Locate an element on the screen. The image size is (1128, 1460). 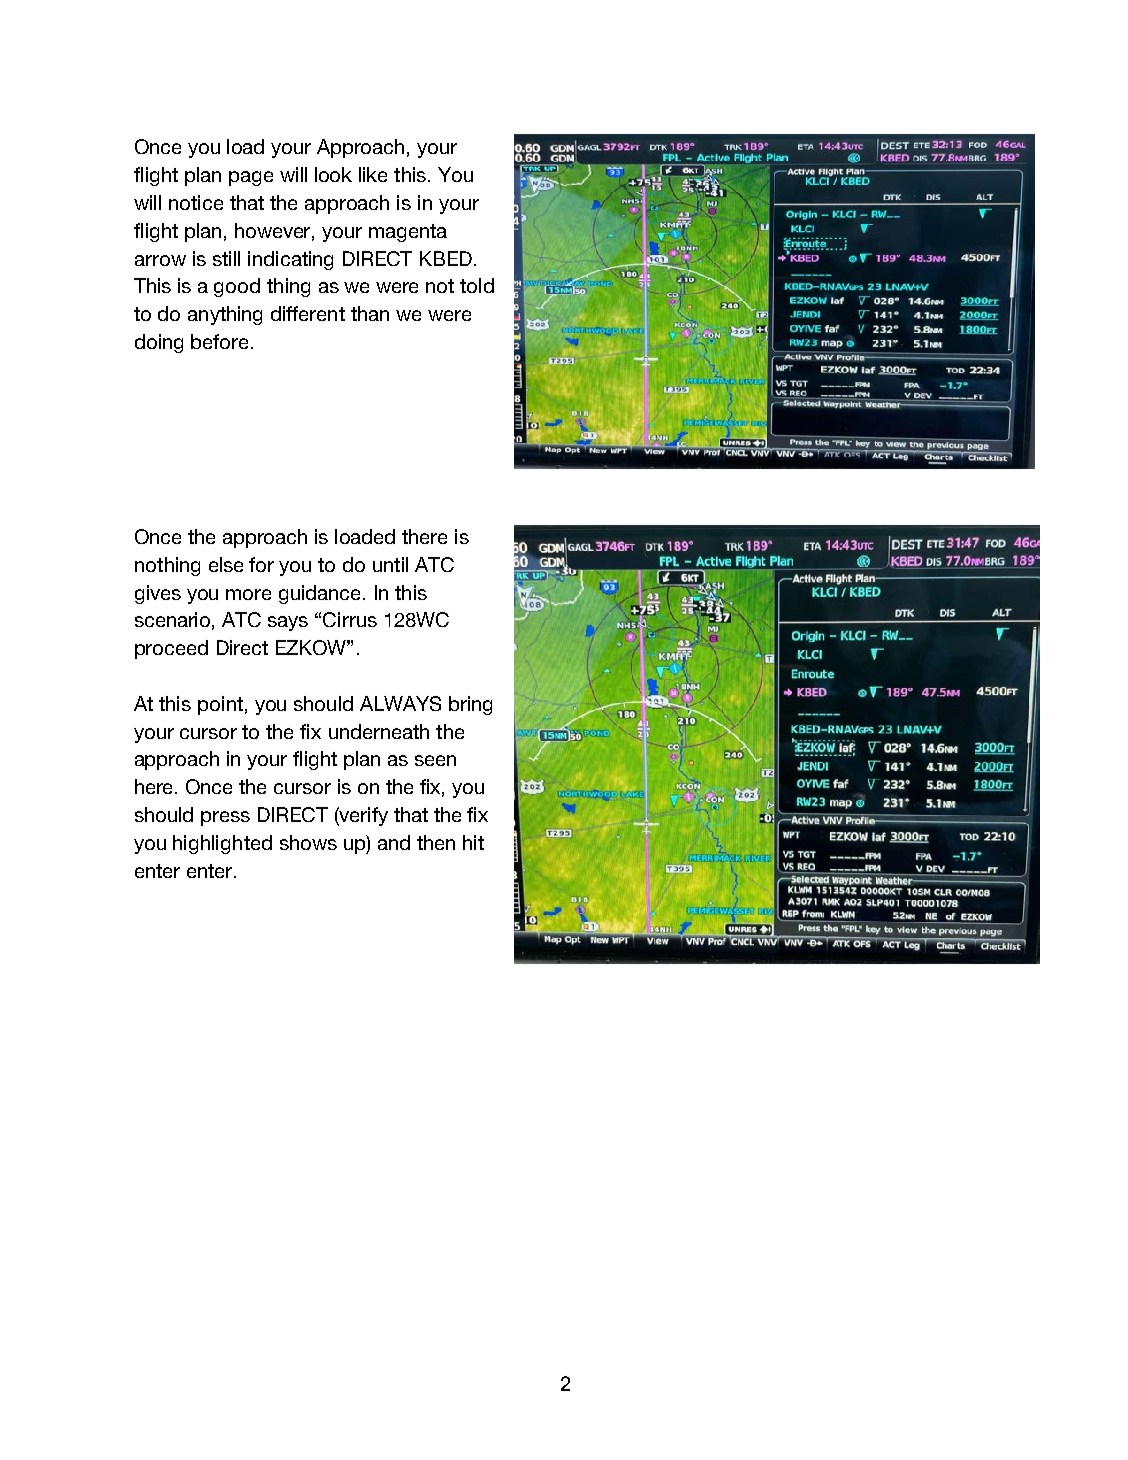
magenta is located at coordinates (408, 233).
